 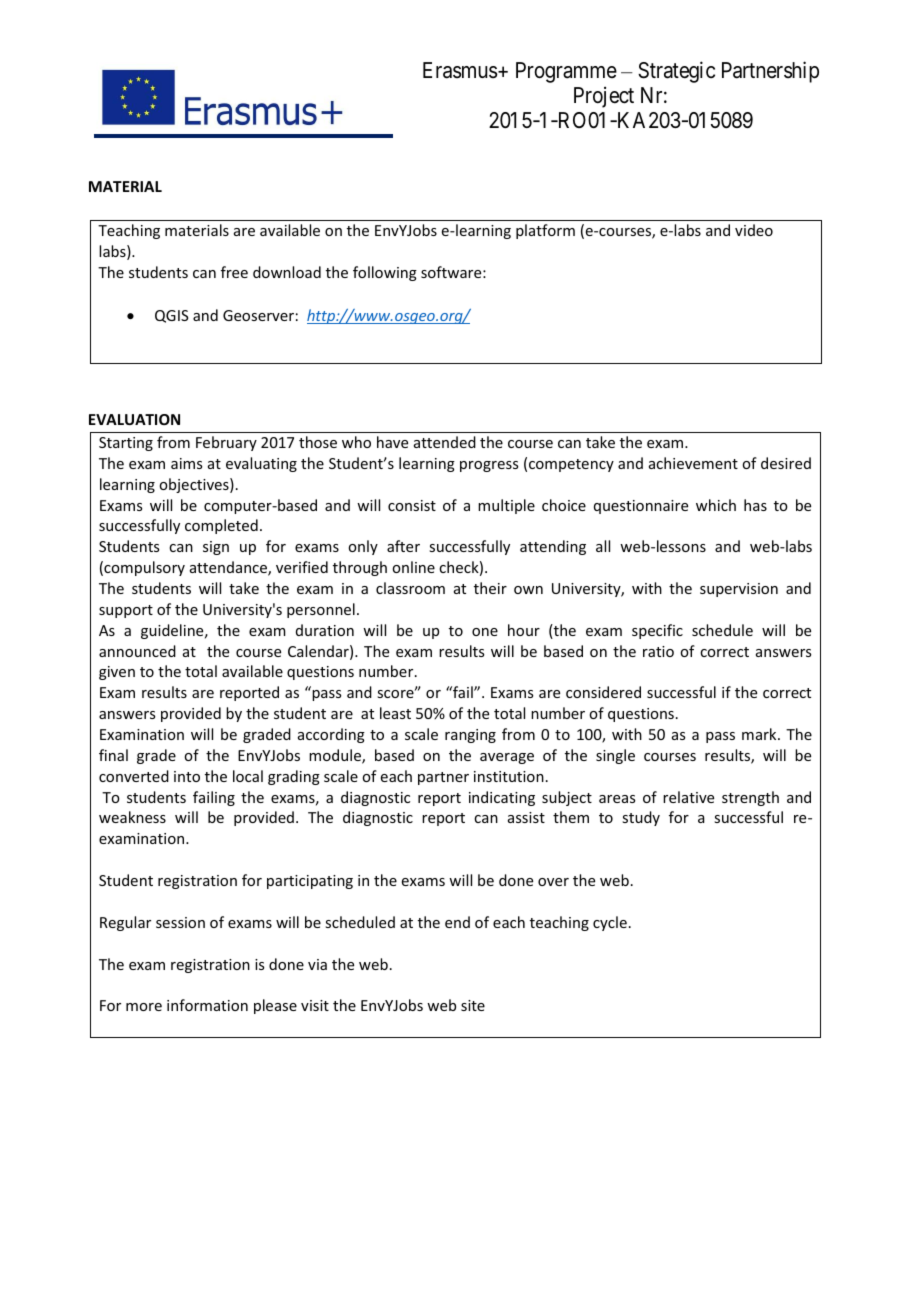 What do you see at coordinates (207, 1005) in the page?
I see `information` at bounding box center [207, 1005].
